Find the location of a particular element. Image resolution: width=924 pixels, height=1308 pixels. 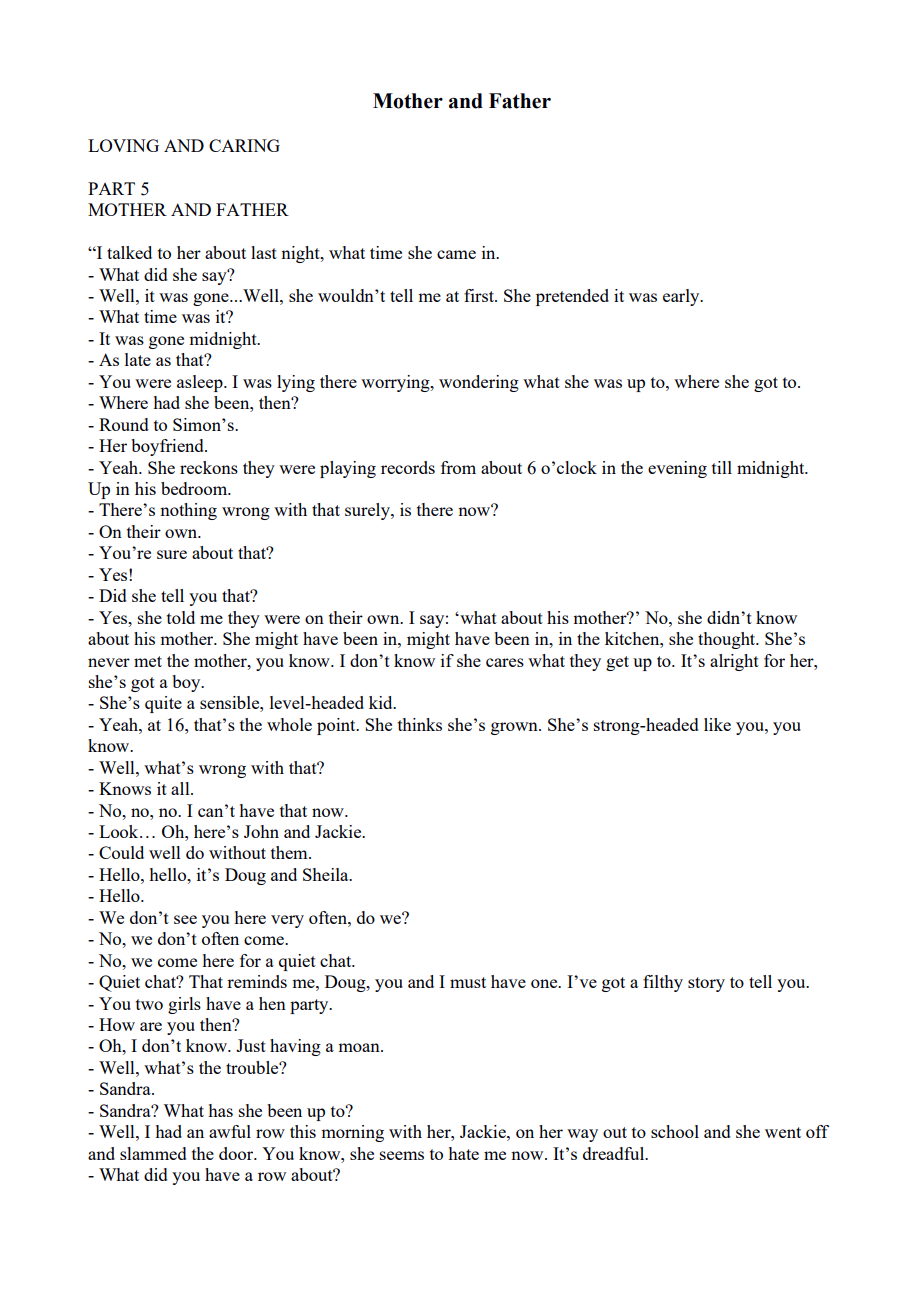

came is located at coordinates (456, 254).
